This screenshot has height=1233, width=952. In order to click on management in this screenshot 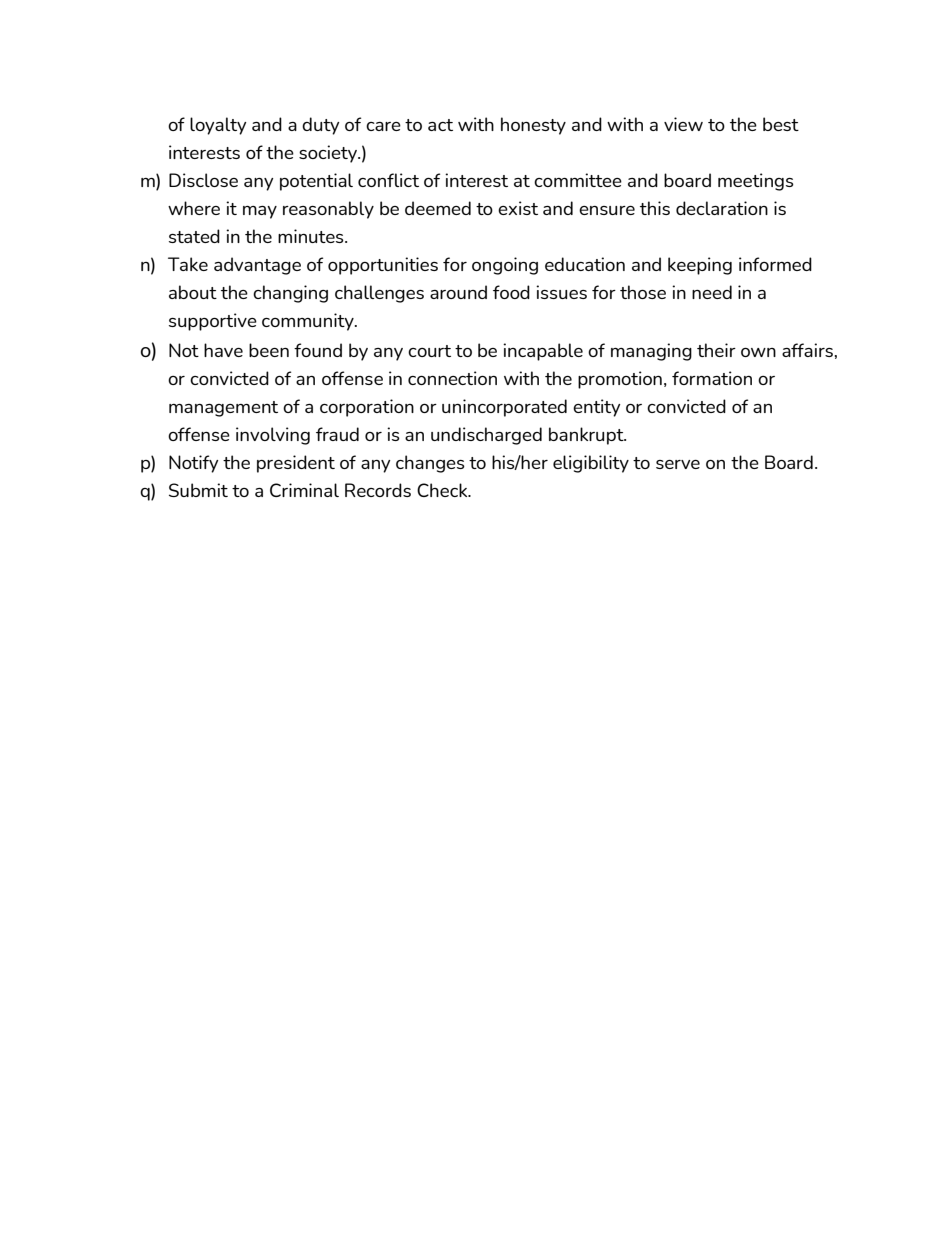, I will do `click(223, 409)`.
